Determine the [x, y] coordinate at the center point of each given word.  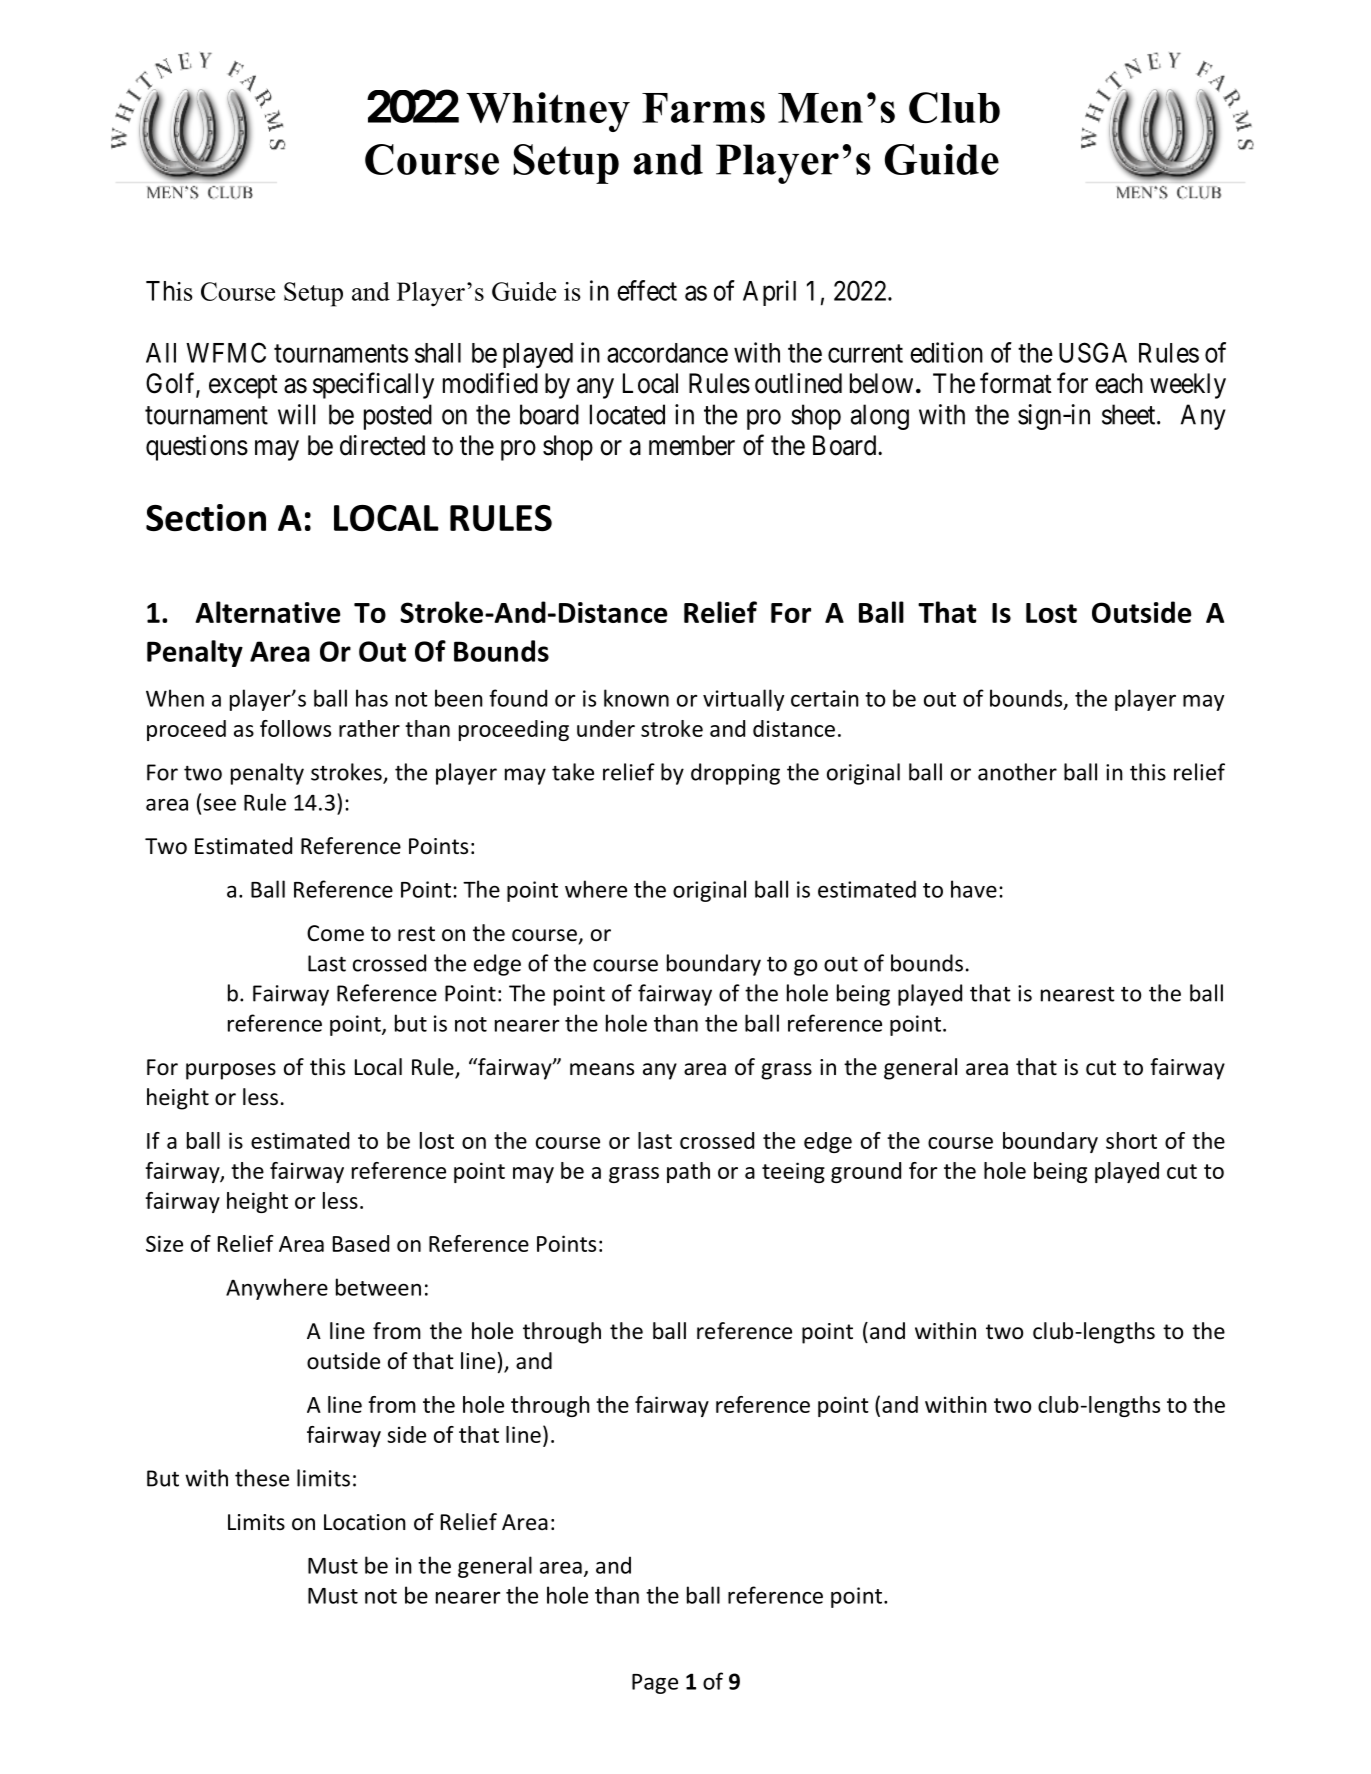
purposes [231, 1071]
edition [946, 352]
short [1131, 1140]
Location [365, 1522]
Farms [703, 108]
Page [655, 1684]
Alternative [268, 612]
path [688, 1172]
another [1017, 772]
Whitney [548, 112]
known [636, 698]
